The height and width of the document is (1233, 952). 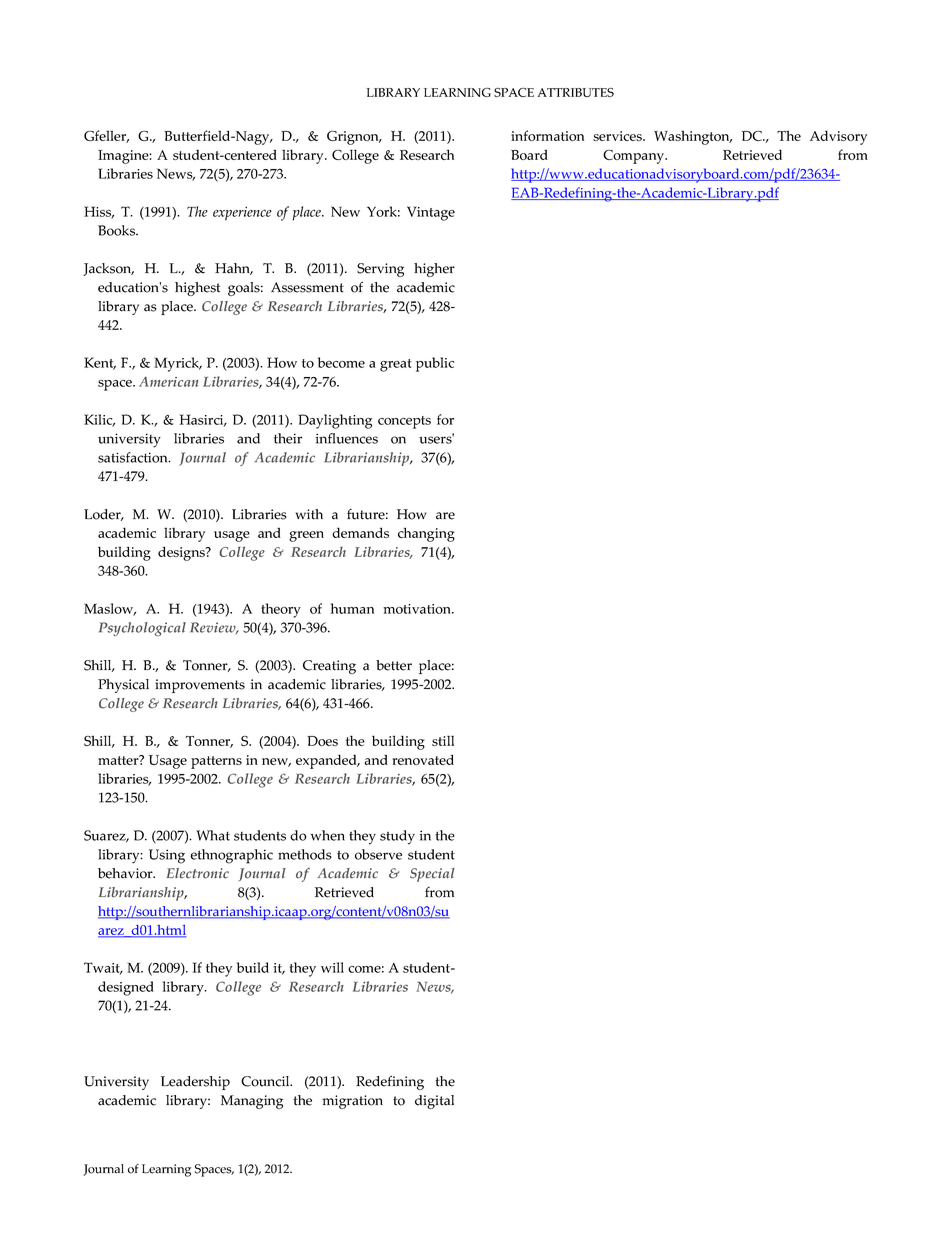 I want to click on Psychological, so click(x=142, y=629).
